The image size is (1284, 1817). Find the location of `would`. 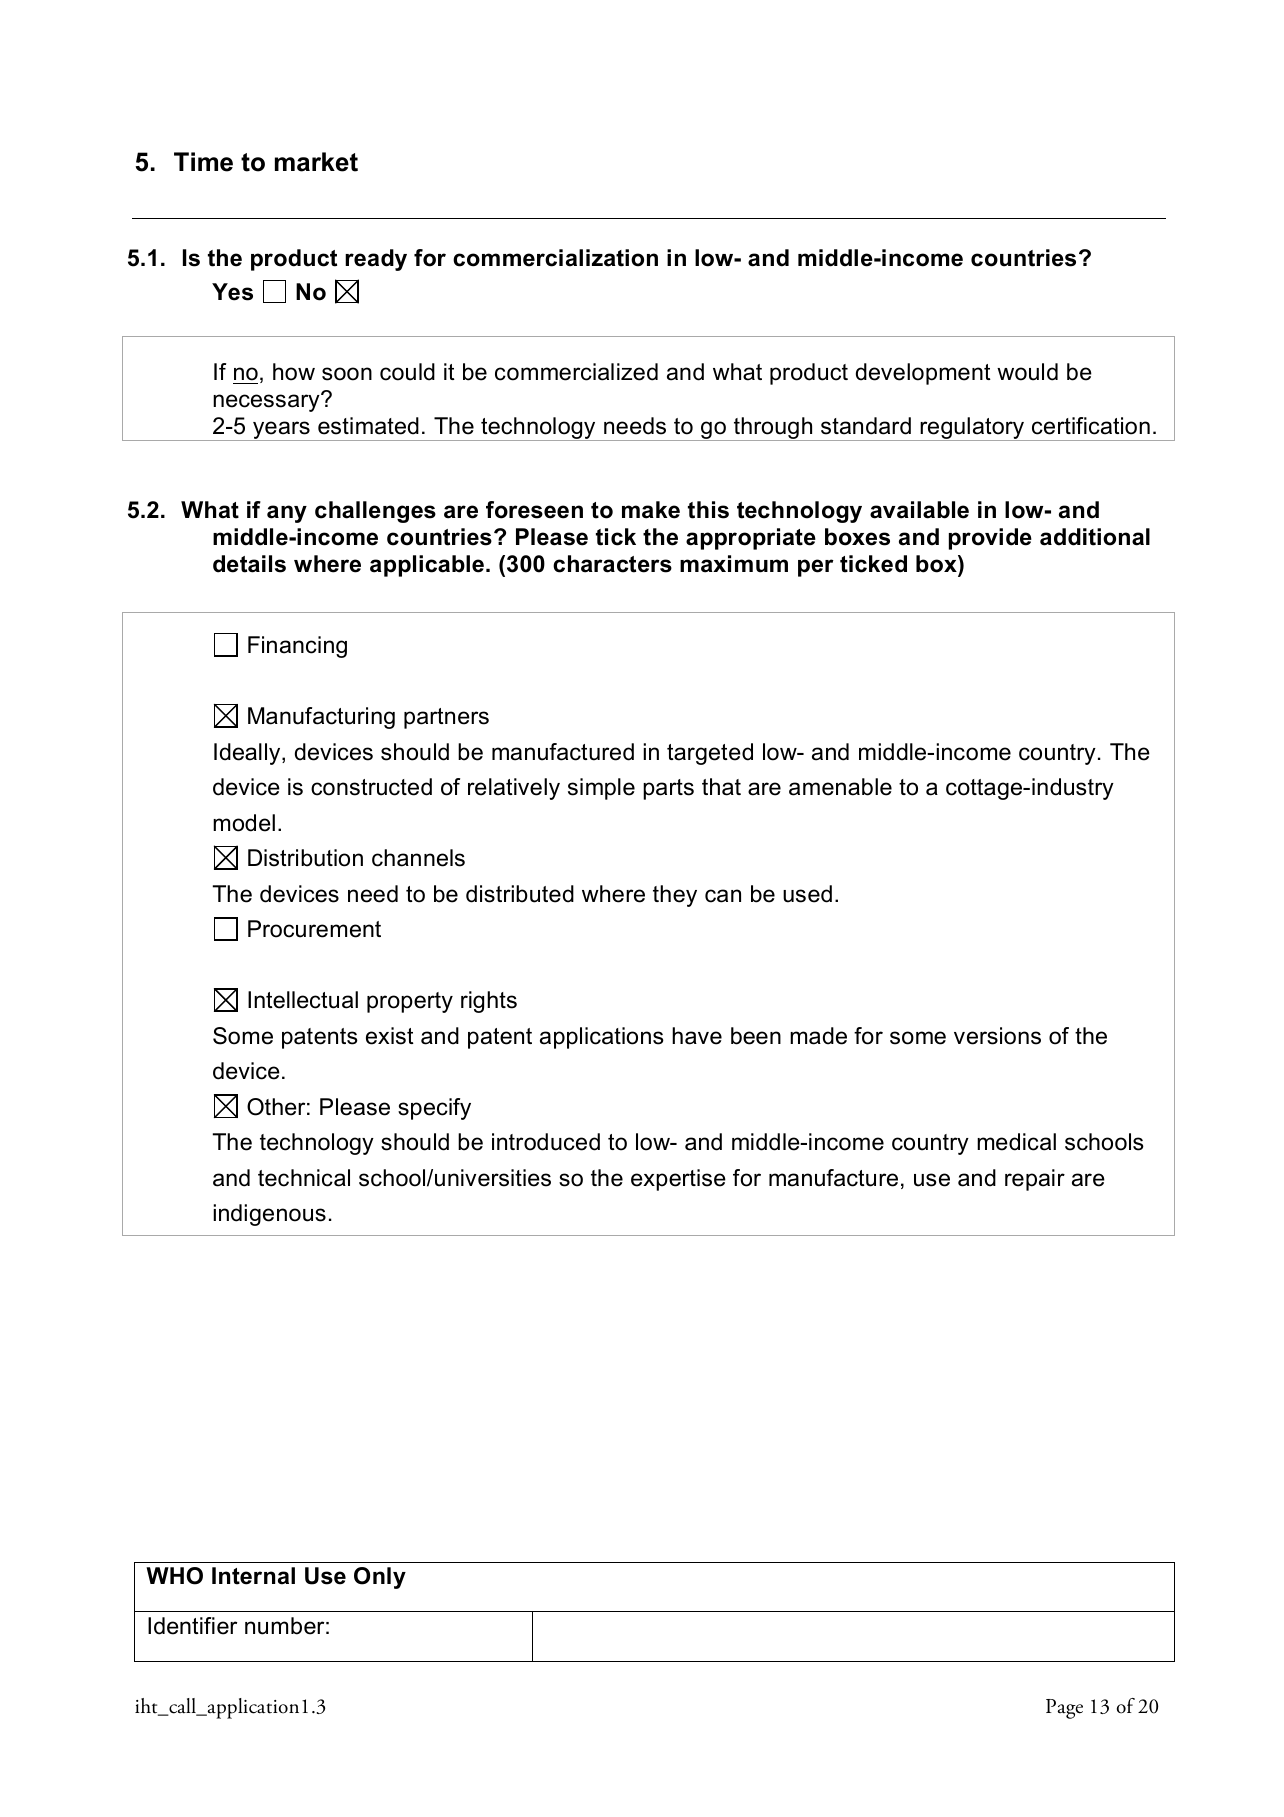

would is located at coordinates (1027, 372).
